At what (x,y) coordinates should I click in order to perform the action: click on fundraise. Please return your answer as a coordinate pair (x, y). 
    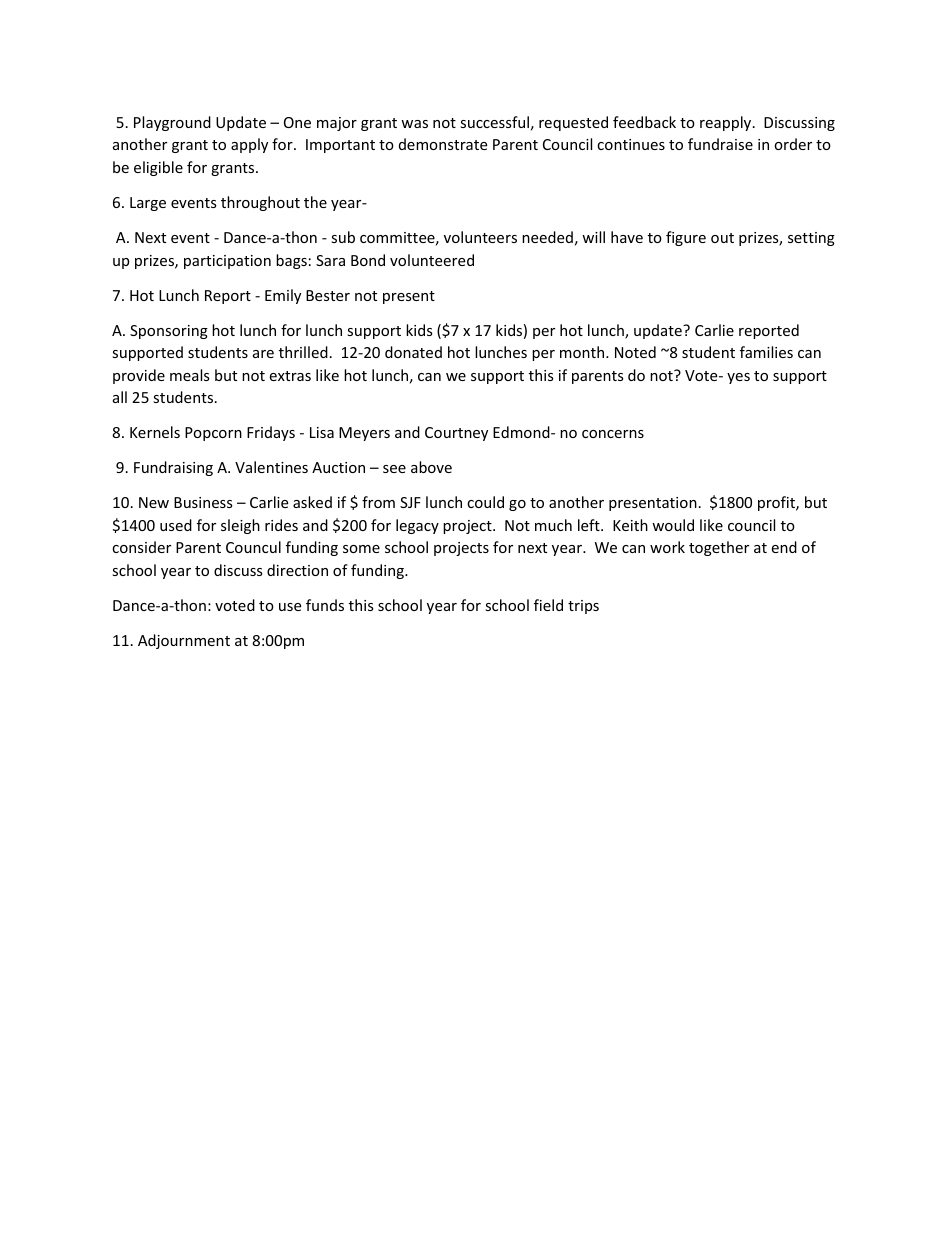
    Looking at the image, I should click on (720, 144).
